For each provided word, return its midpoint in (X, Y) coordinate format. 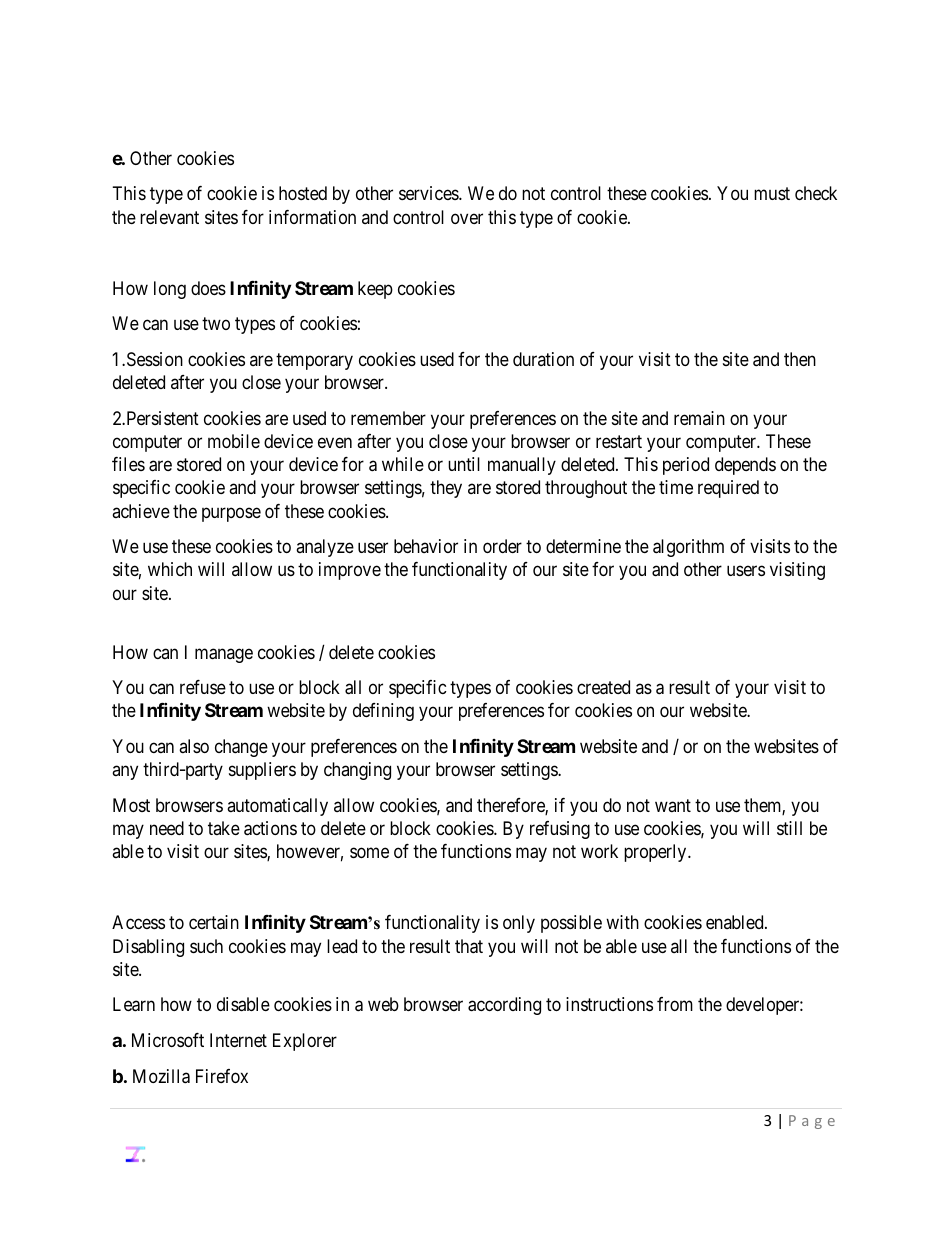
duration (543, 359)
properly (656, 853)
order (502, 546)
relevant (169, 217)
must (772, 194)
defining (383, 712)
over (467, 218)
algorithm (688, 548)
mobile (234, 441)
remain (699, 418)
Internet (238, 1040)
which (170, 569)
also (194, 746)
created (603, 687)
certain (214, 922)
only (519, 924)
